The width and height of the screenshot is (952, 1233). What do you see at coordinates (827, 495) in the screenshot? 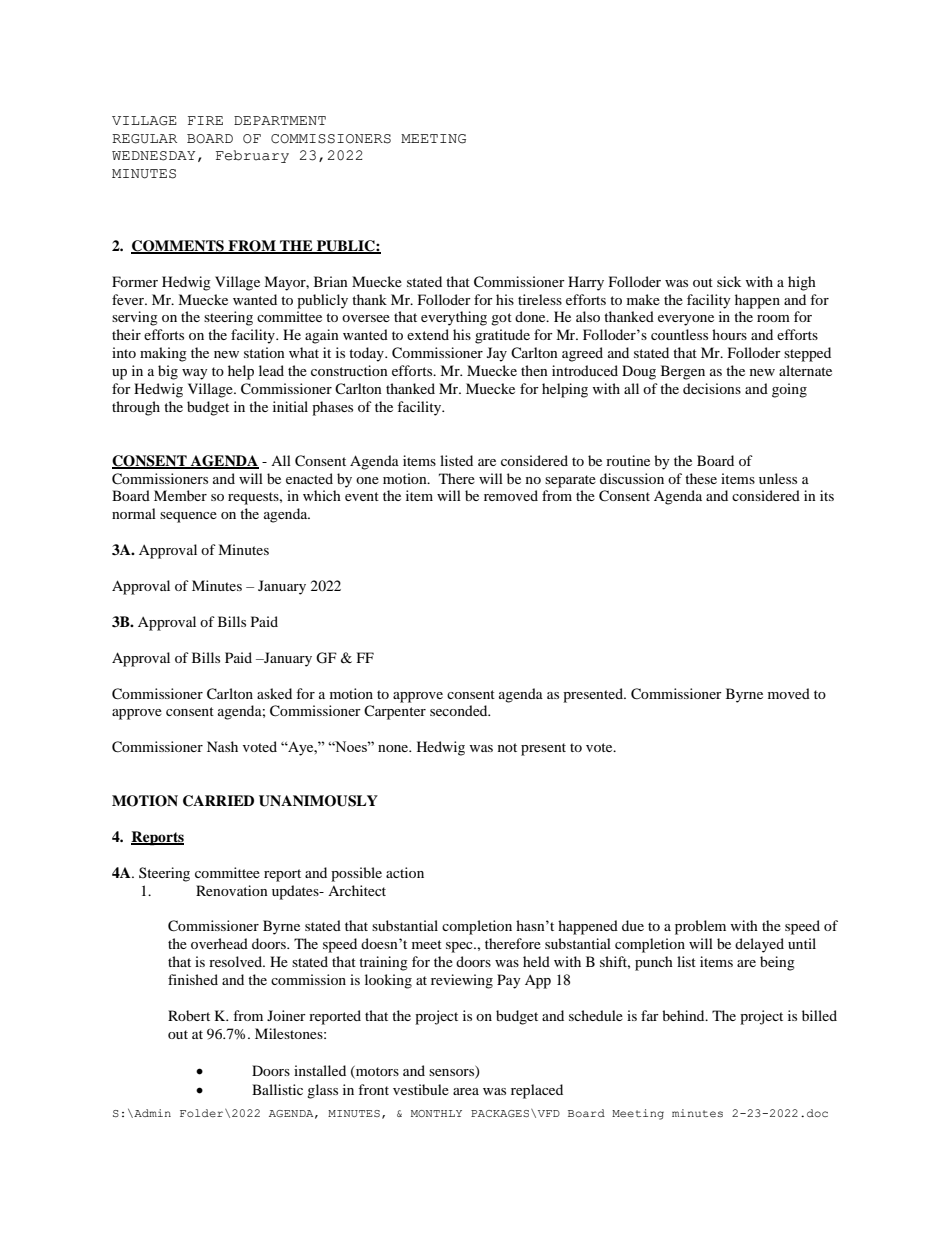
I see `its` at bounding box center [827, 495].
